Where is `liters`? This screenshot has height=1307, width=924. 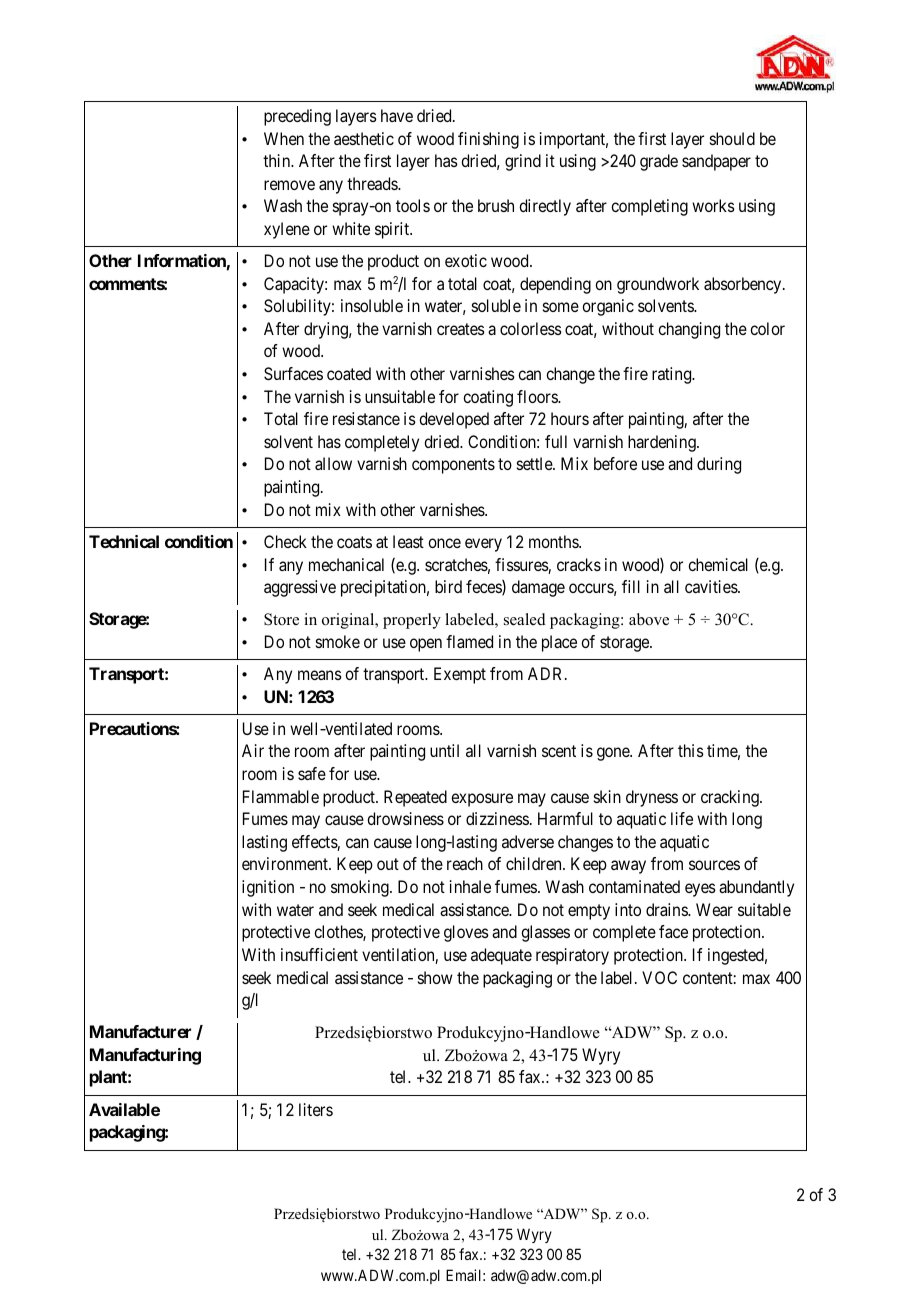
liters is located at coordinates (316, 1109).
